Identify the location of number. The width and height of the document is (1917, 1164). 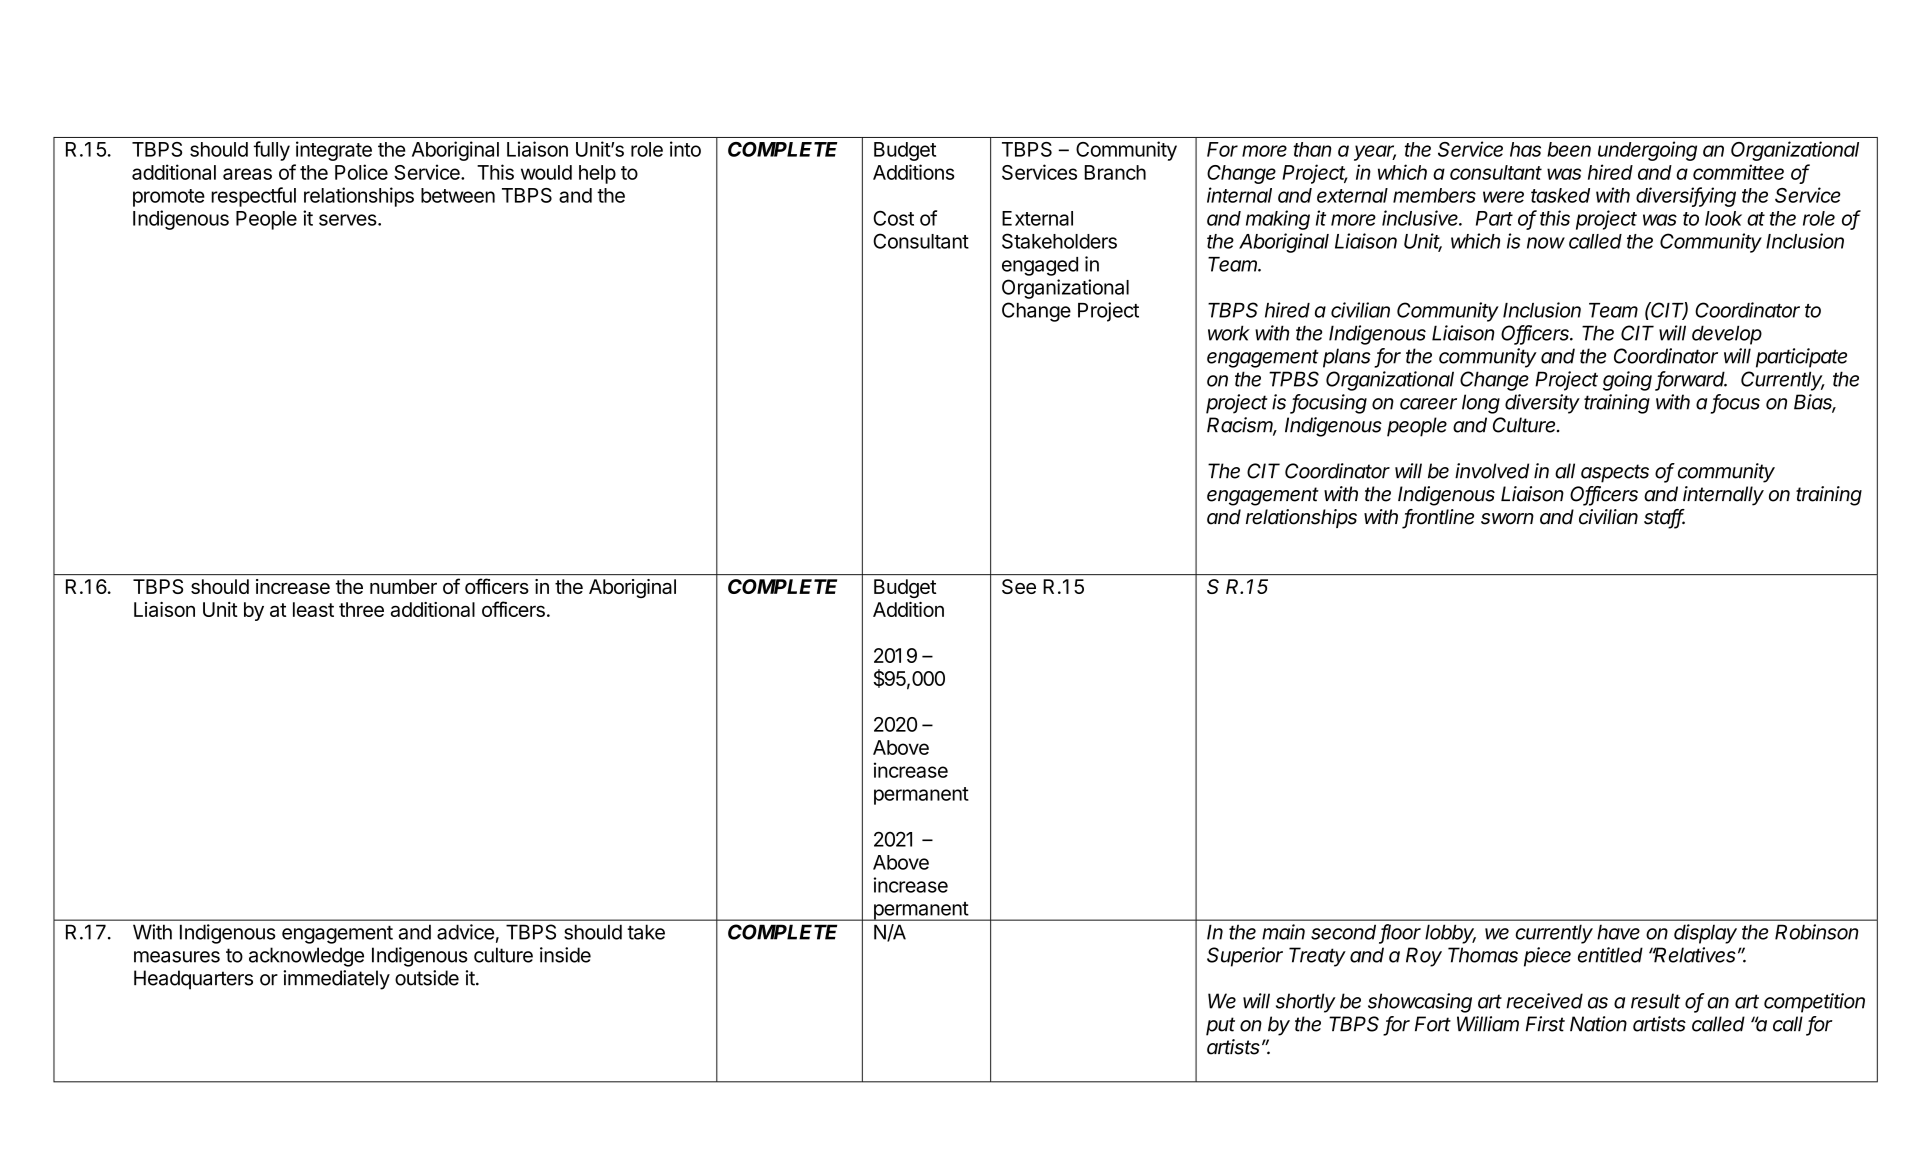
(403, 586).
